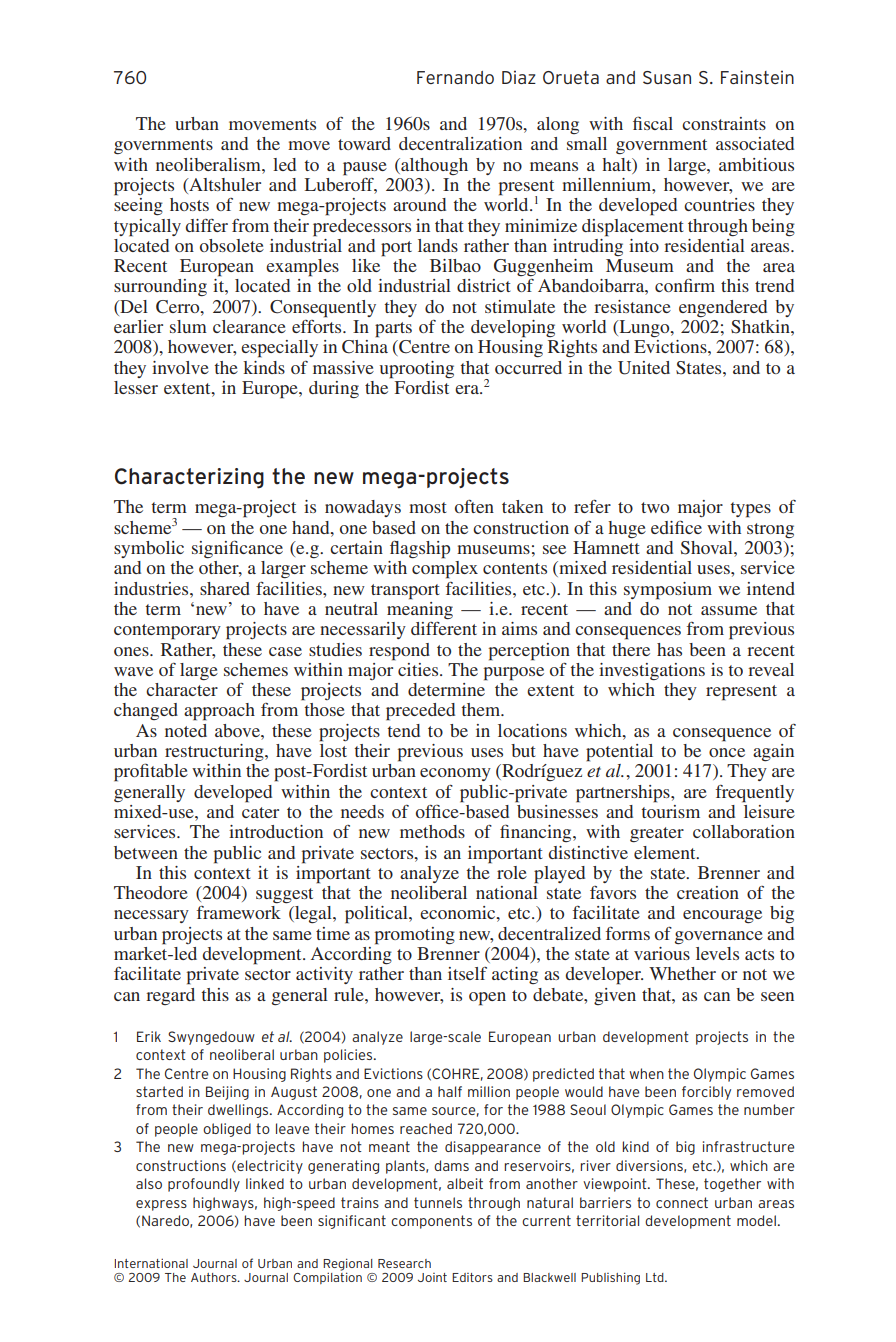  Describe the element at coordinates (215, 1277) in the page. I see `Authors` at that location.
